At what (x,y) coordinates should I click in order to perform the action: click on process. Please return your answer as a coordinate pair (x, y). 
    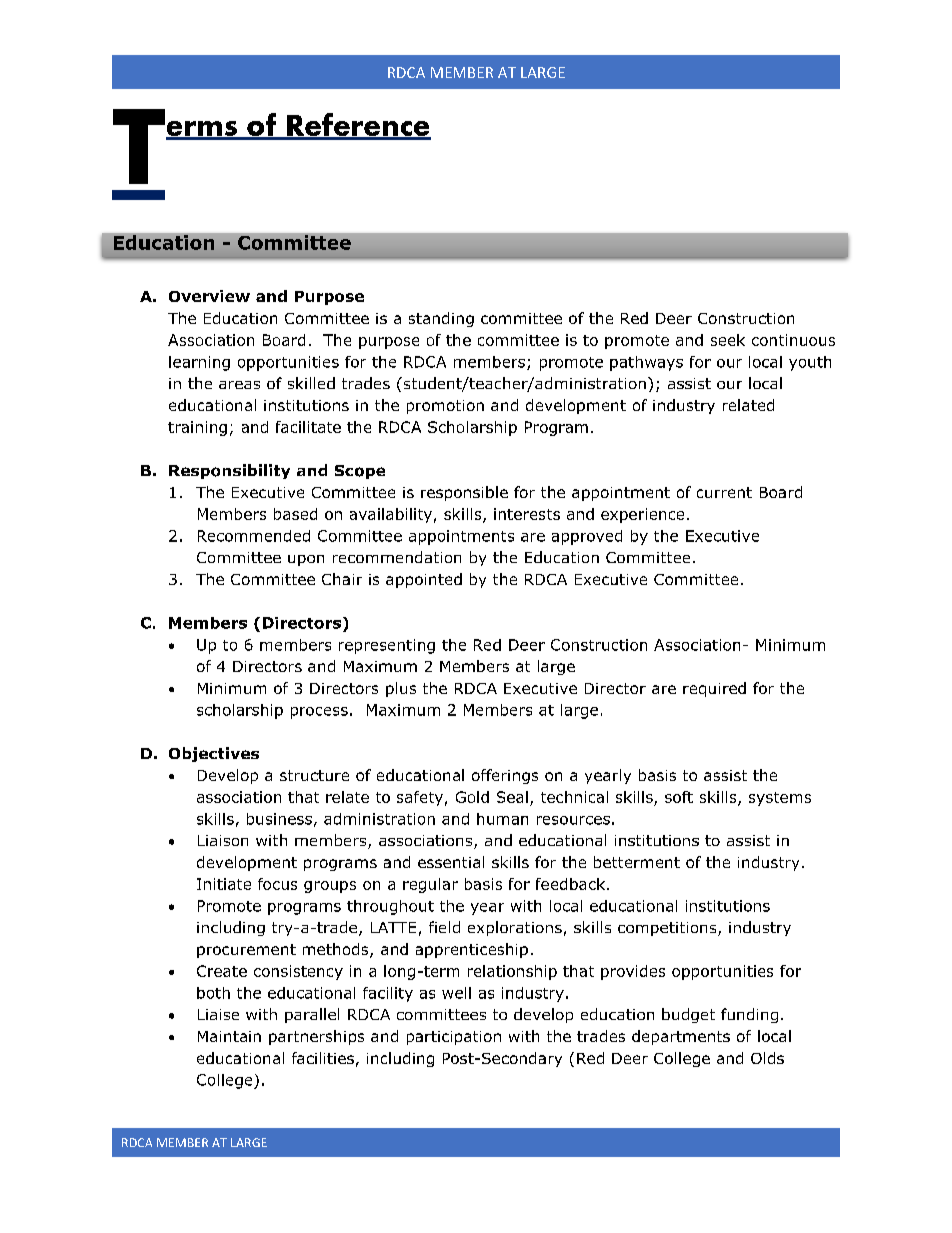
    Looking at the image, I should click on (319, 713).
